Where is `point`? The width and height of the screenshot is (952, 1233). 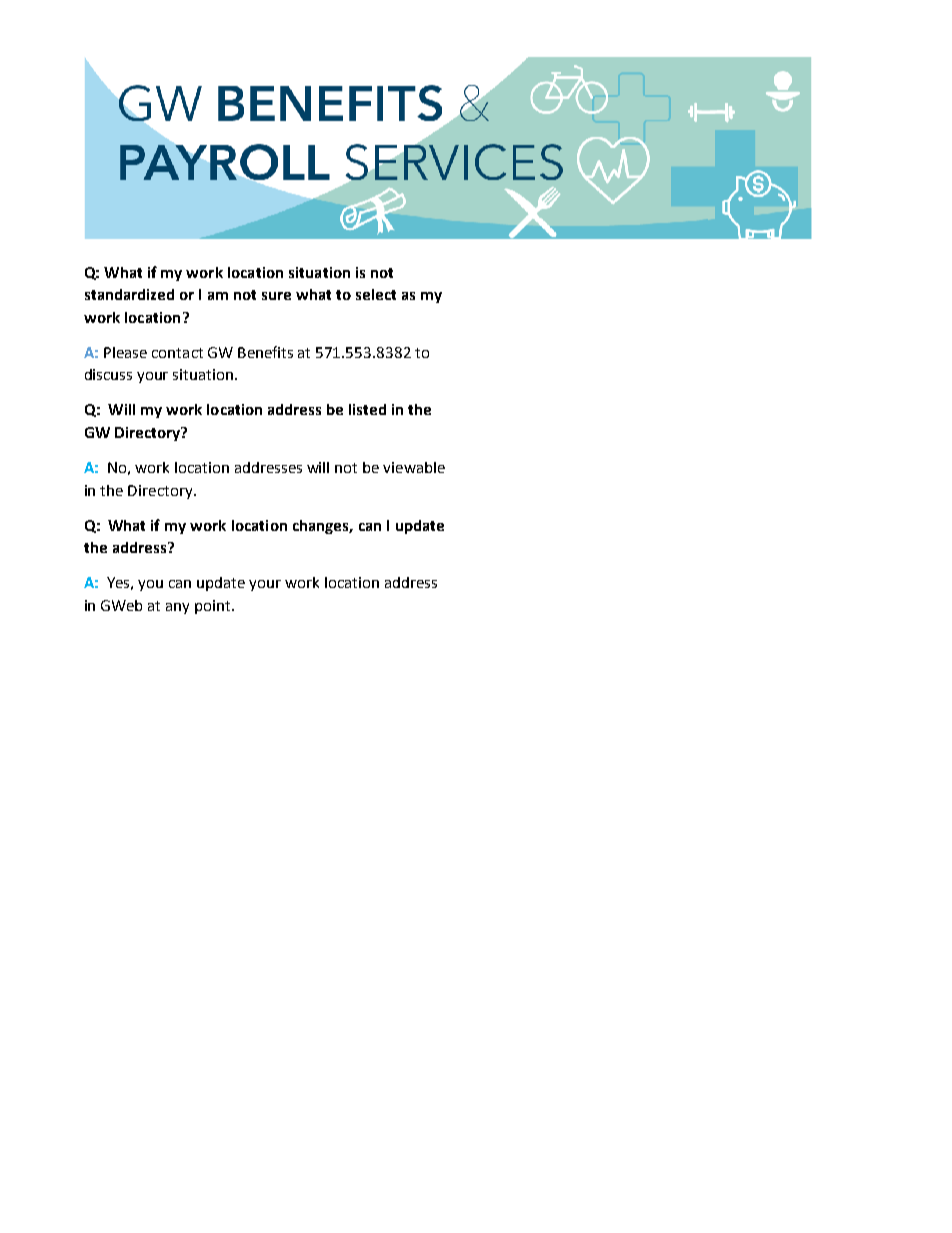
point is located at coordinates (214, 607).
